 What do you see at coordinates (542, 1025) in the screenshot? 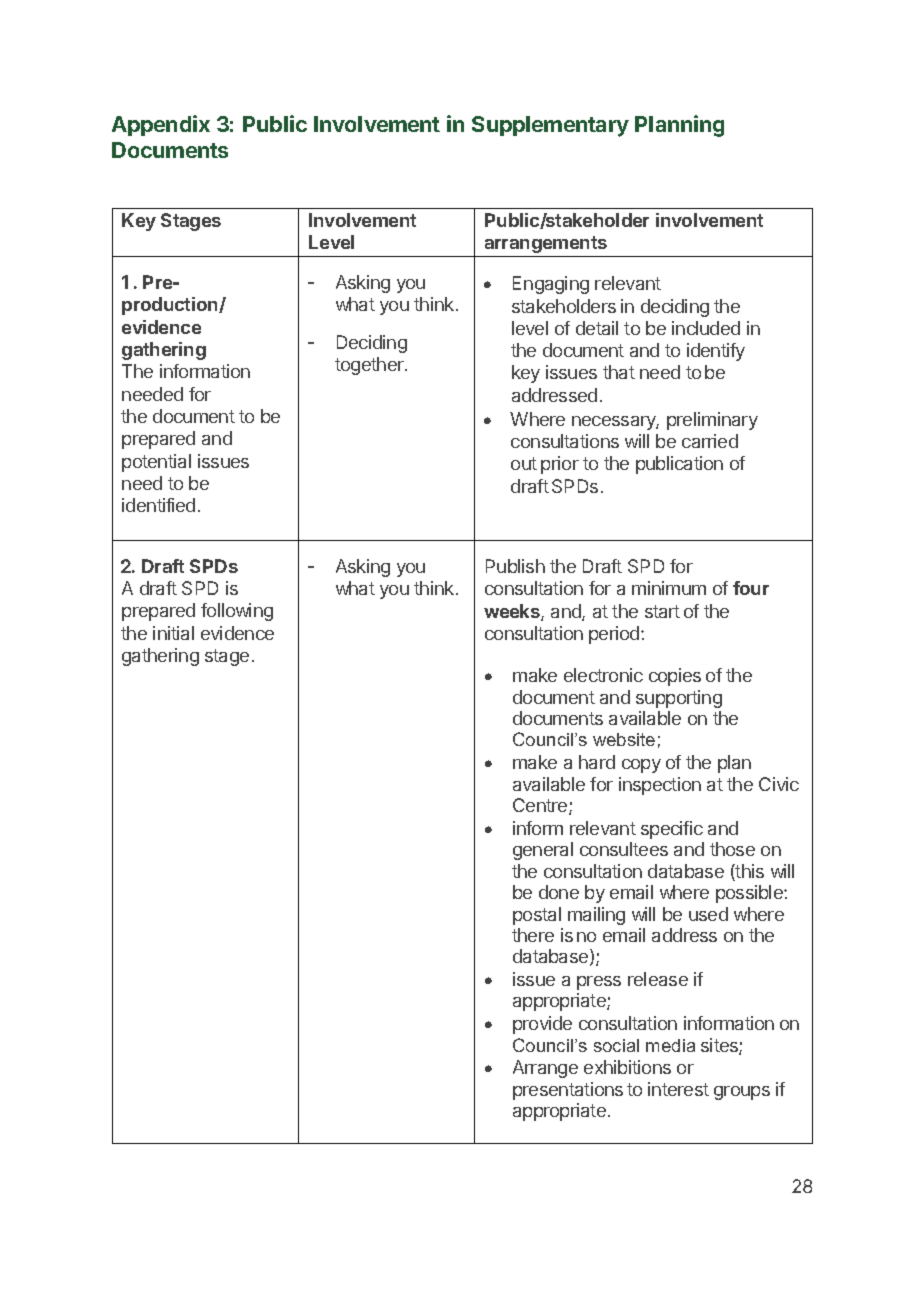
I see `provide` at bounding box center [542, 1025].
